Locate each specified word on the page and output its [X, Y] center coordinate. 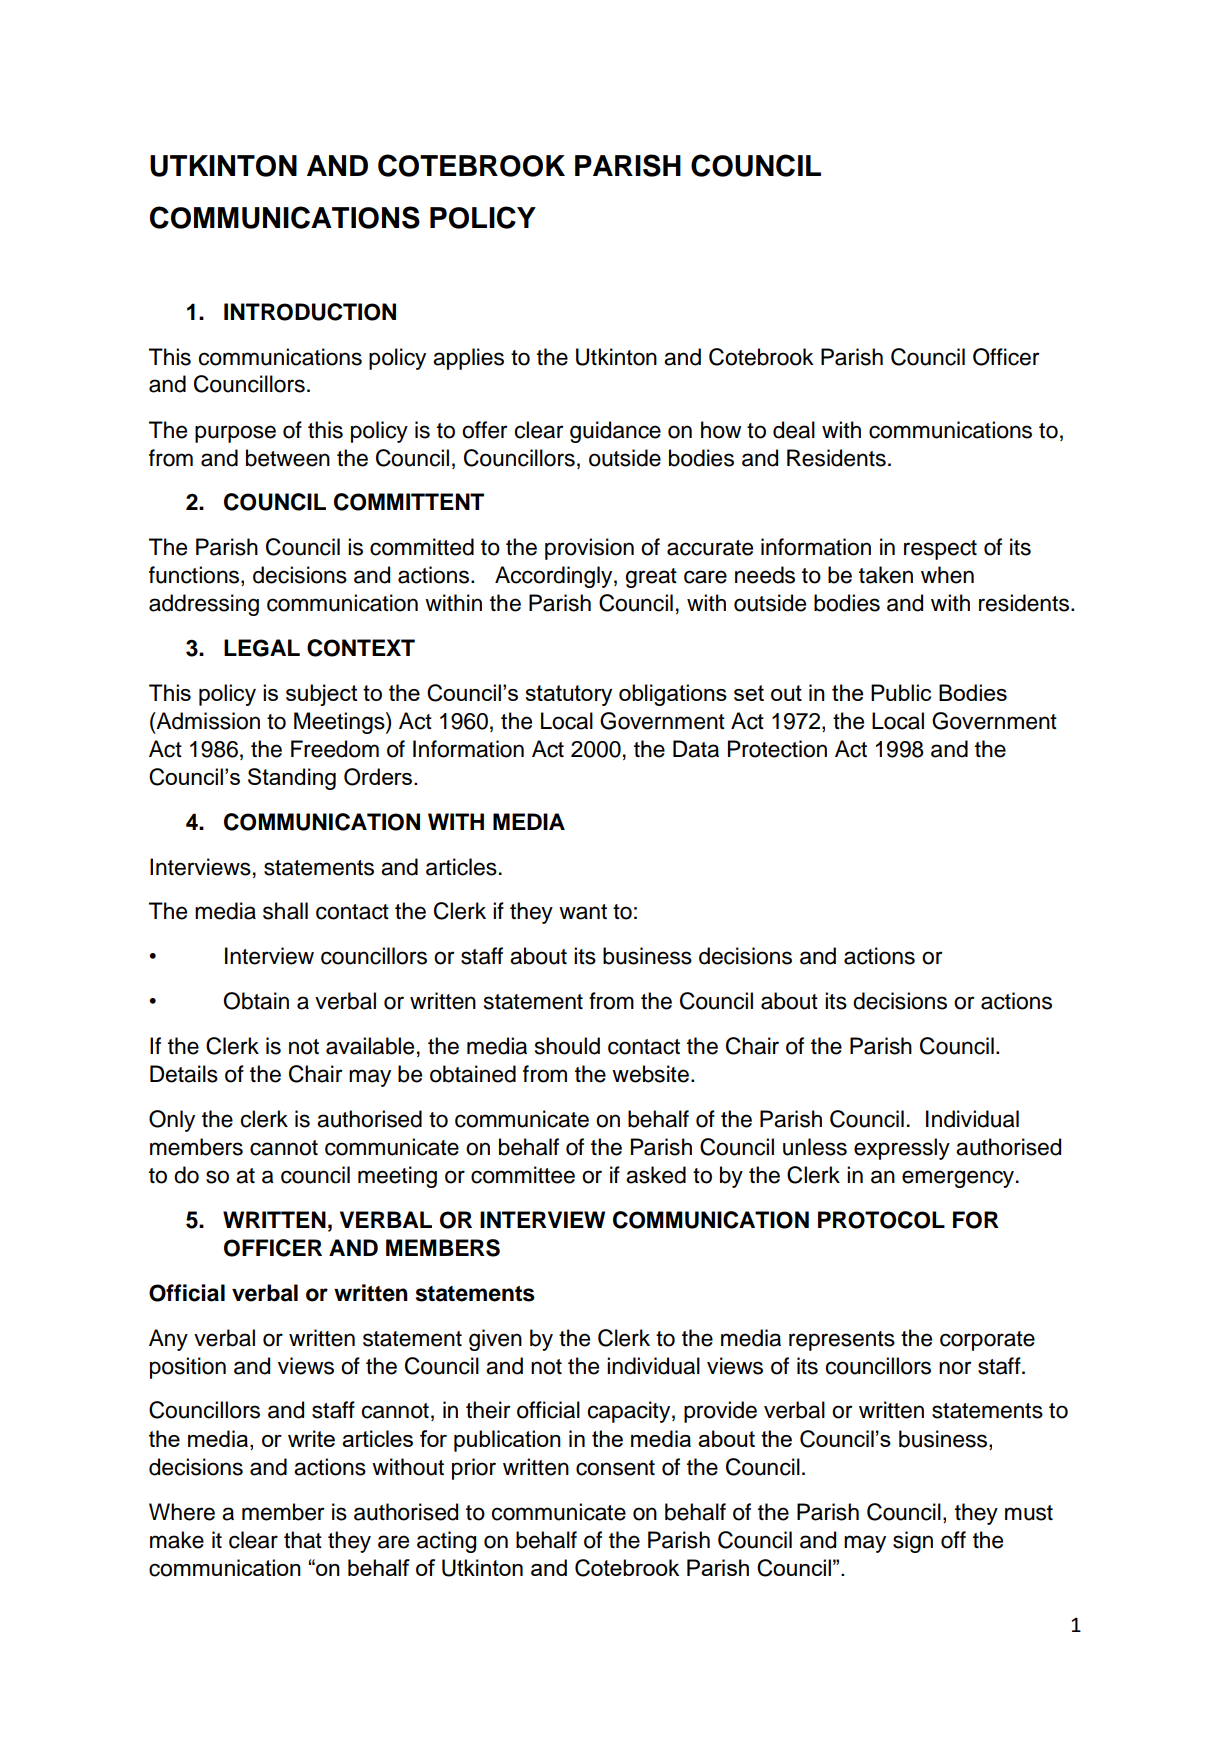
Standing [292, 779]
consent [615, 1468]
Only [172, 1121]
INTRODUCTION [310, 312]
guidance [615, 432]
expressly [902, 1149]
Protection [777, 749]
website [650, 1074]
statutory [568, 695]
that [303, 1540]
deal [794, 430]
